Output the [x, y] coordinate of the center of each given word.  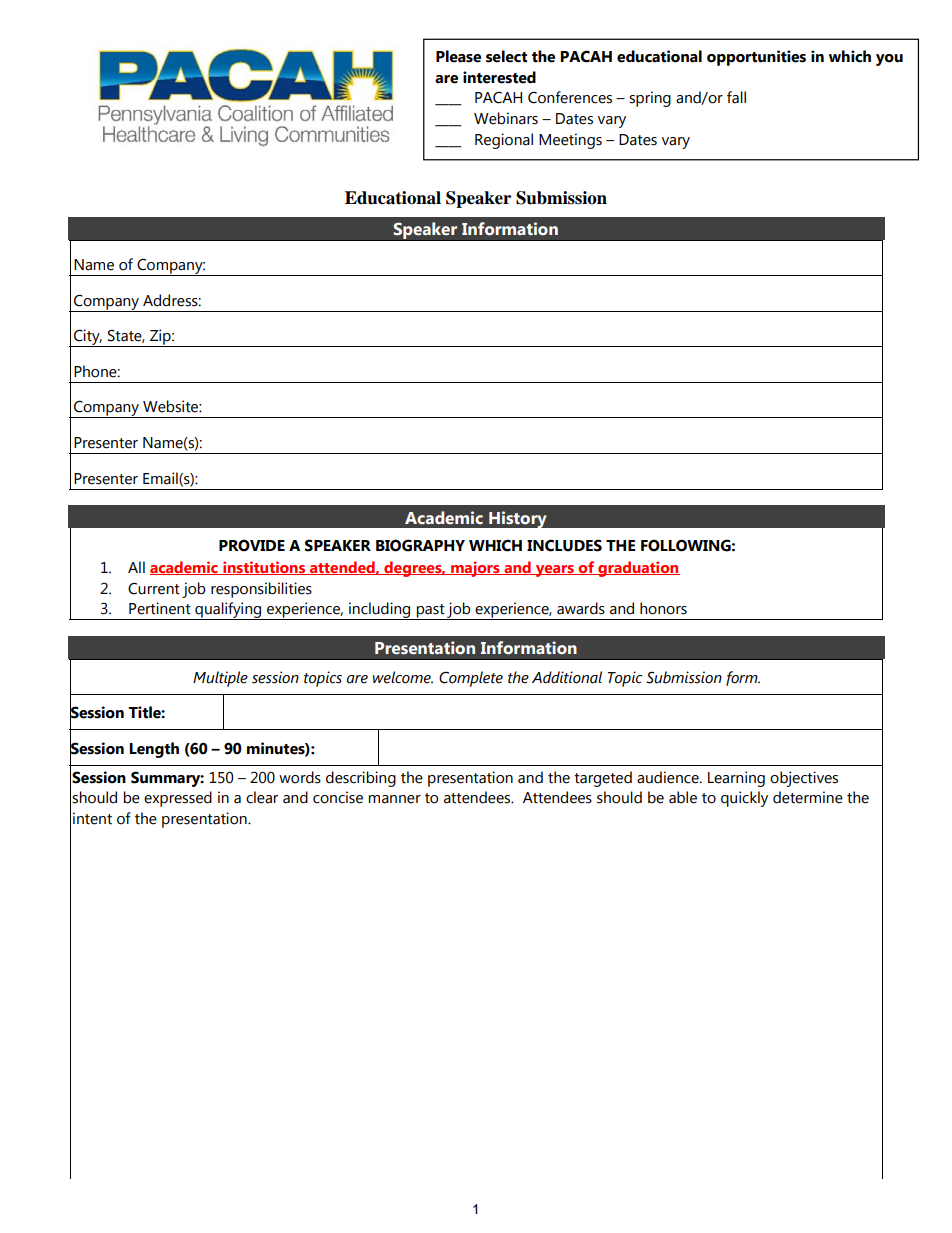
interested [499, 77]
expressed [178, 799]
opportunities [756, 58]
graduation [638, 569]
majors [475, 569]
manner [395, 799]
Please [458, 56]
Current [154, 588]
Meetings [570, 141]
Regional [504, 141]
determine [808, 797]
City [87, 338]
